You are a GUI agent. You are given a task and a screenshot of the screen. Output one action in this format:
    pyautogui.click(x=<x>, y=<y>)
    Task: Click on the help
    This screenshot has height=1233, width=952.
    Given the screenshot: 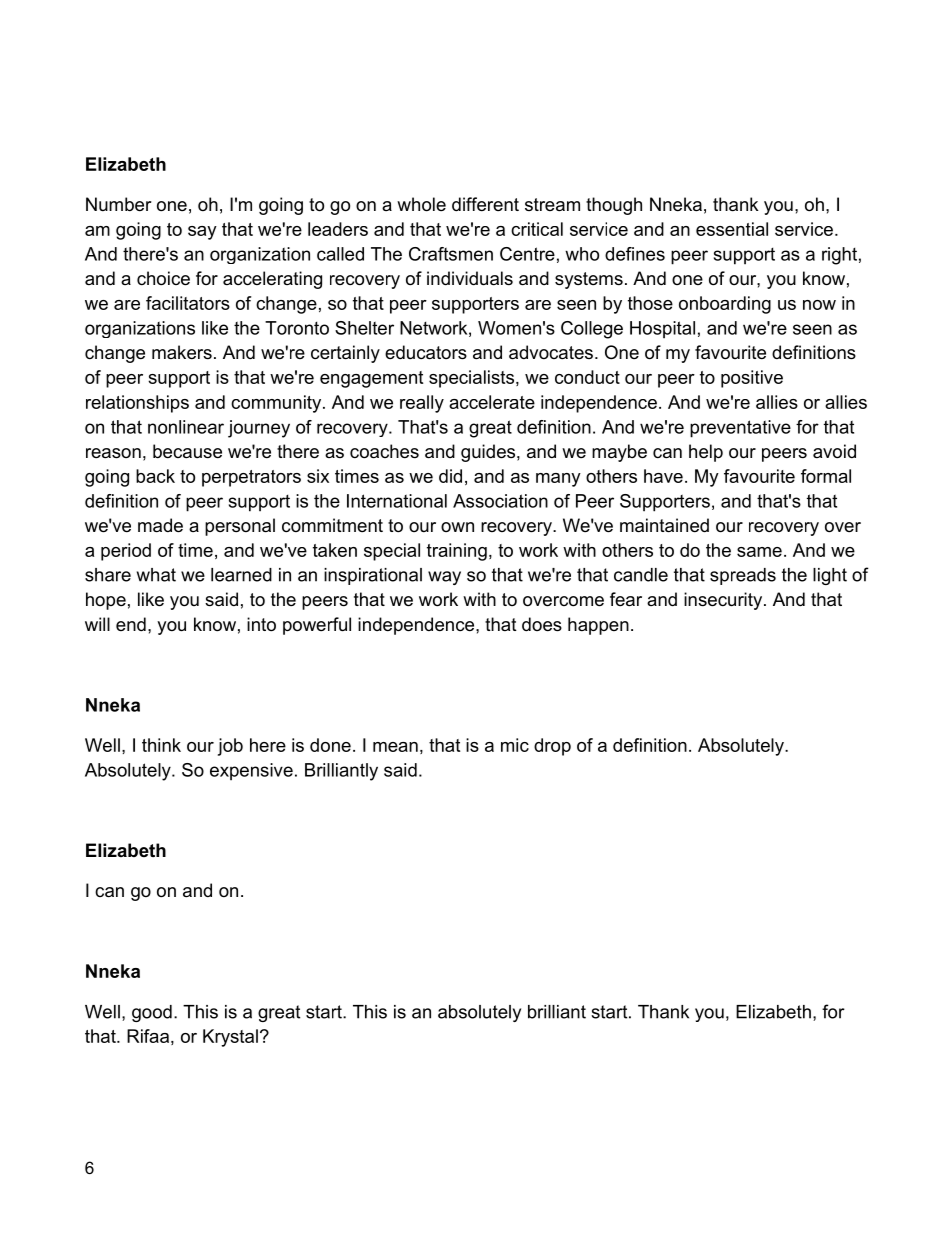 What is the action you would take?
    pyautogui.click(x=706, y=453)
